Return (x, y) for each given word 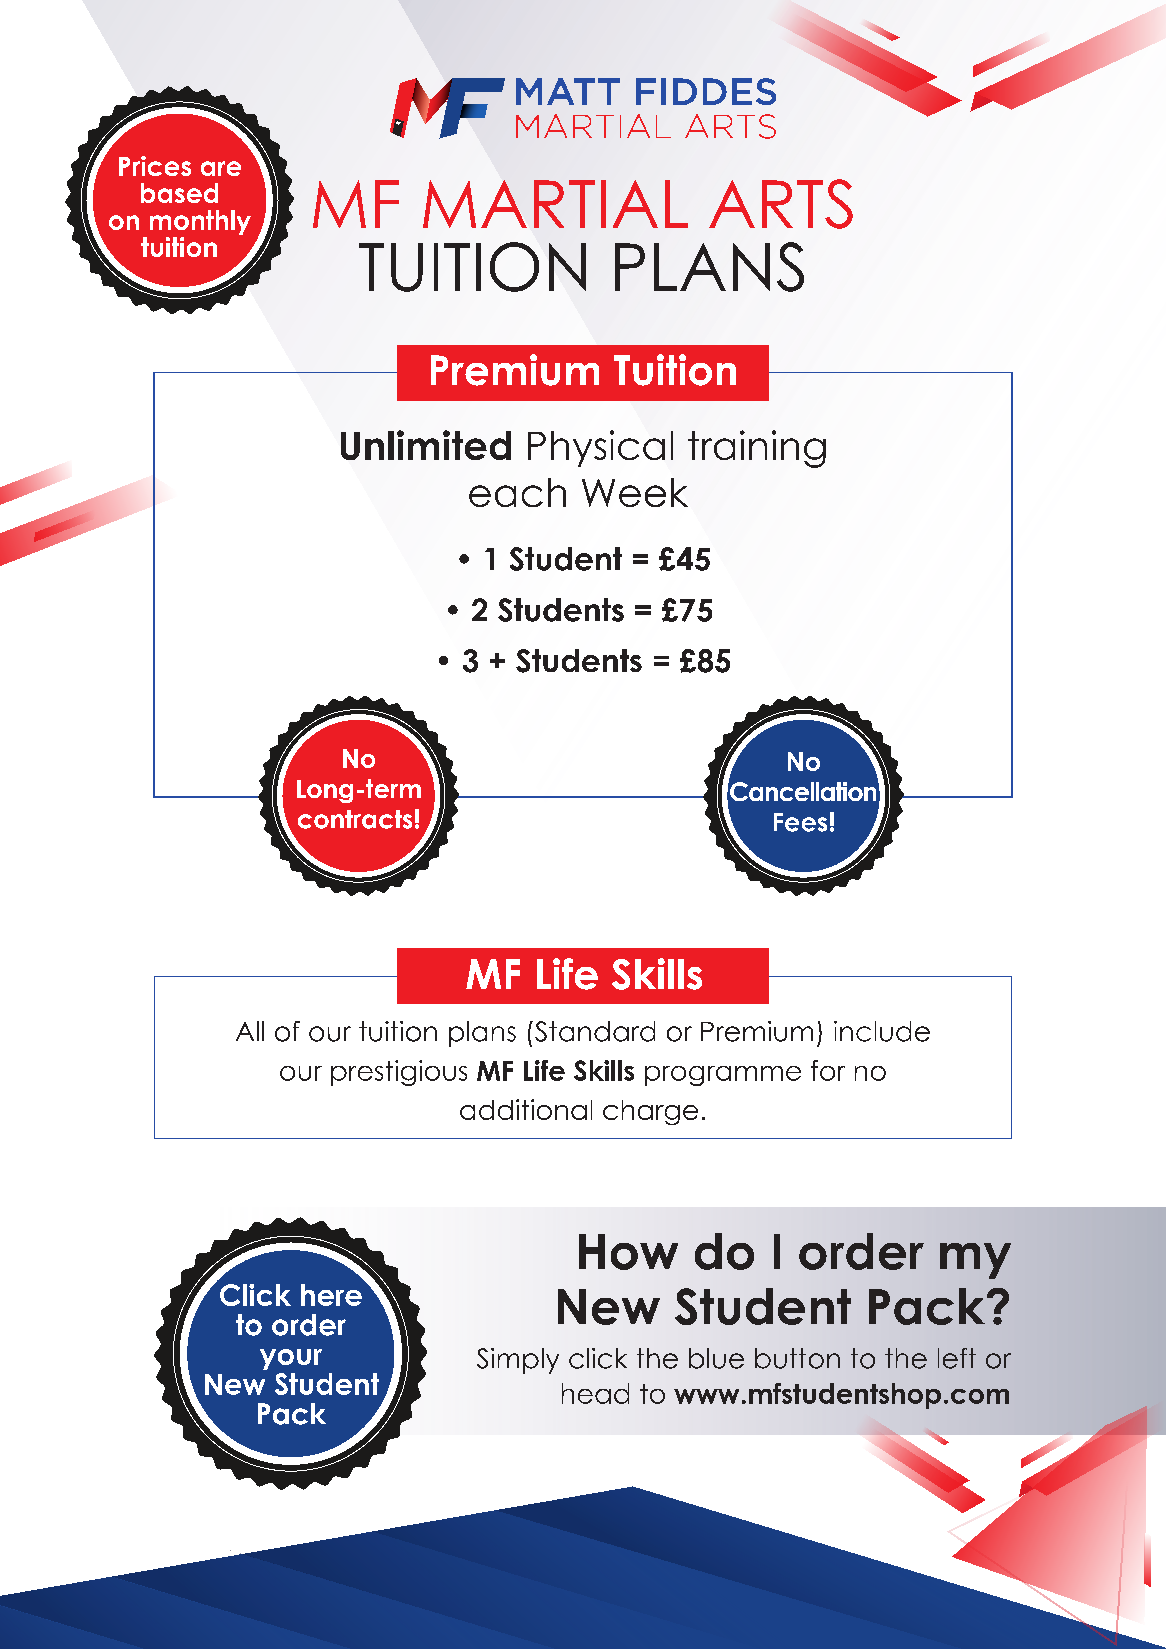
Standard (595, 1031)
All (250, 1031)
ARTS (781, 204)
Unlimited (426, 445)
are (221, 168)
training (757, 449)
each (517, 492)
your (291, 1359)
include (882, 1031)
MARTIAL (555, 204)
